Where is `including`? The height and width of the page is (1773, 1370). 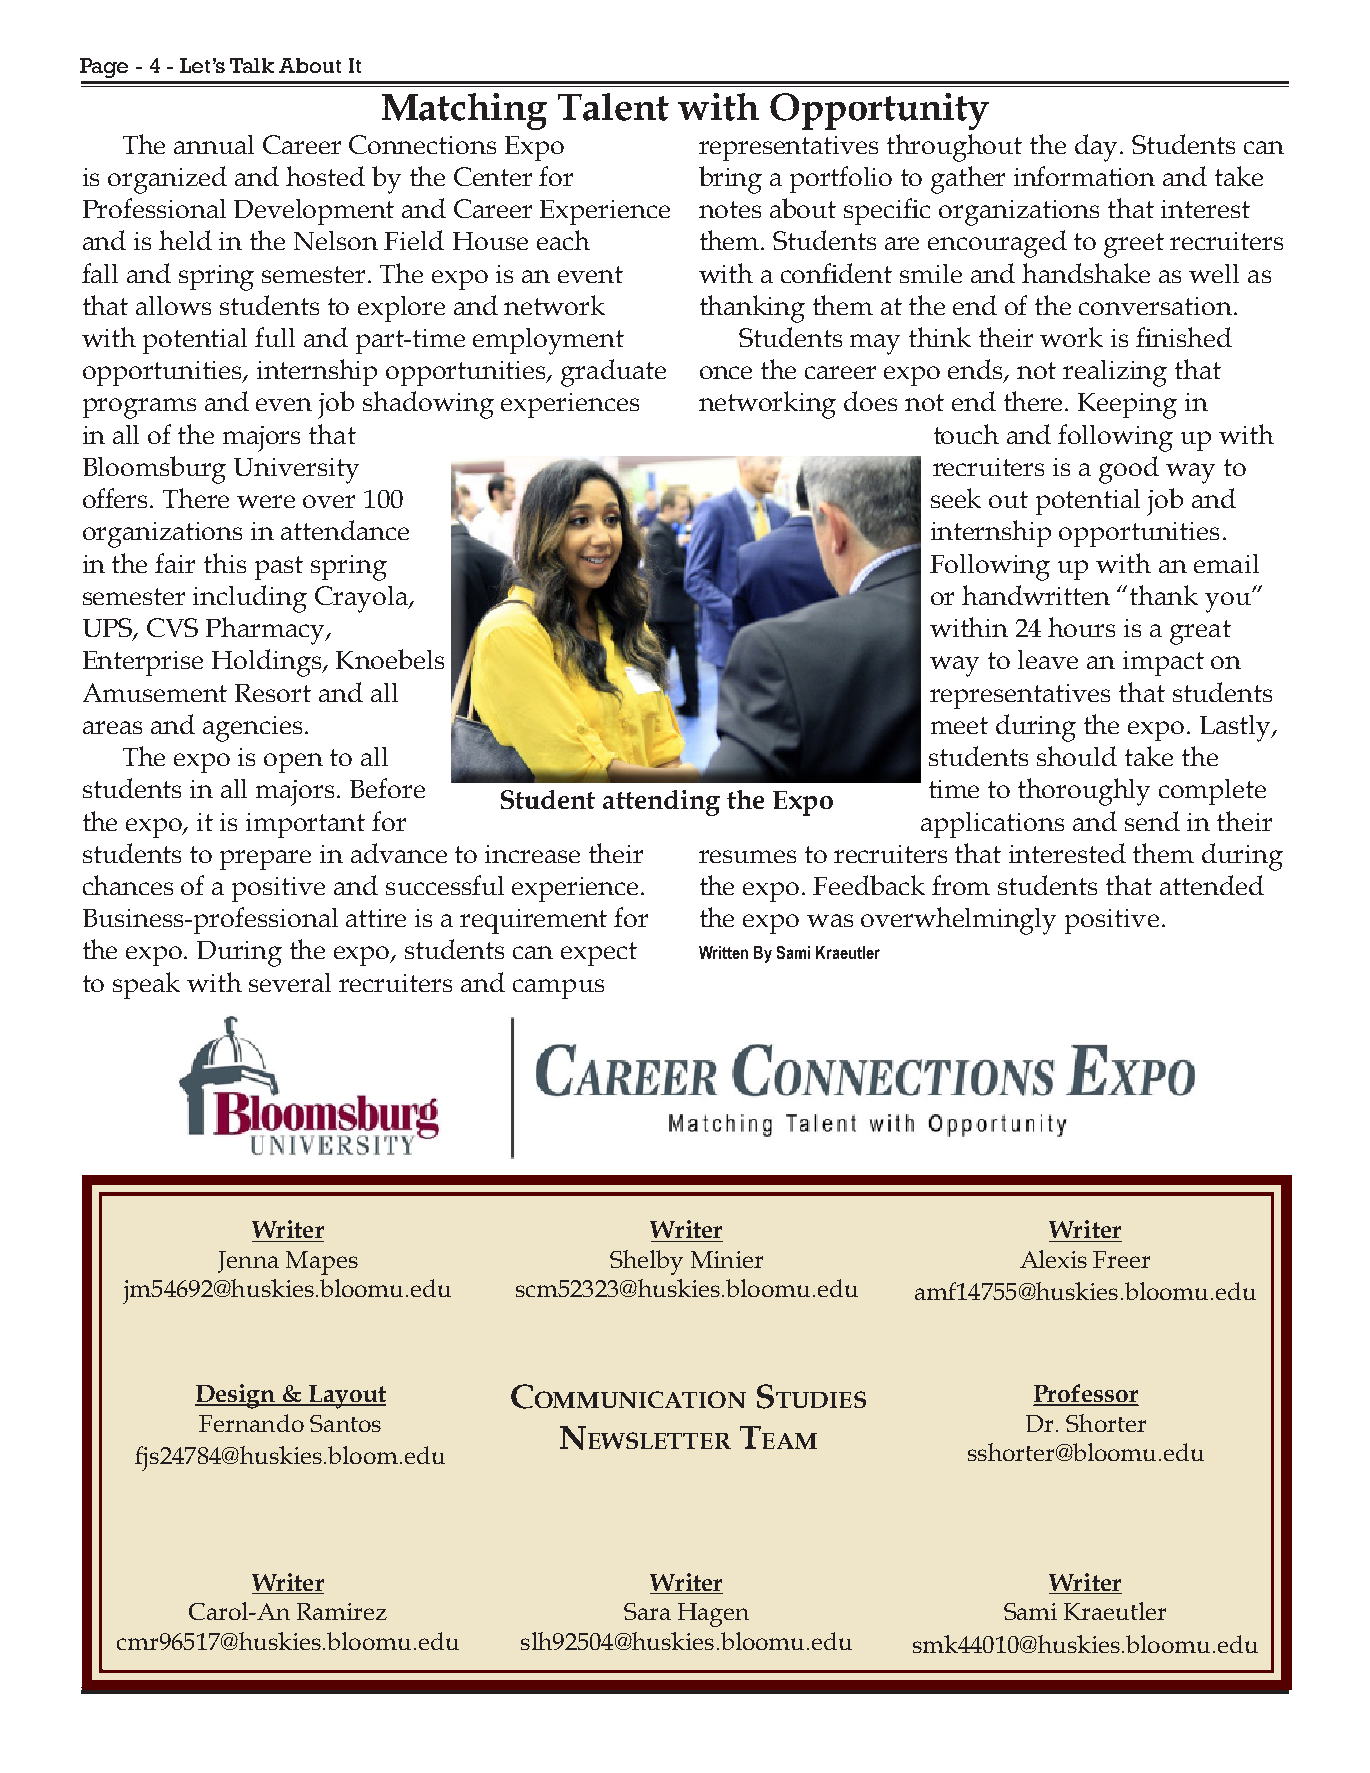 including is located at coordinates (250, 599).
